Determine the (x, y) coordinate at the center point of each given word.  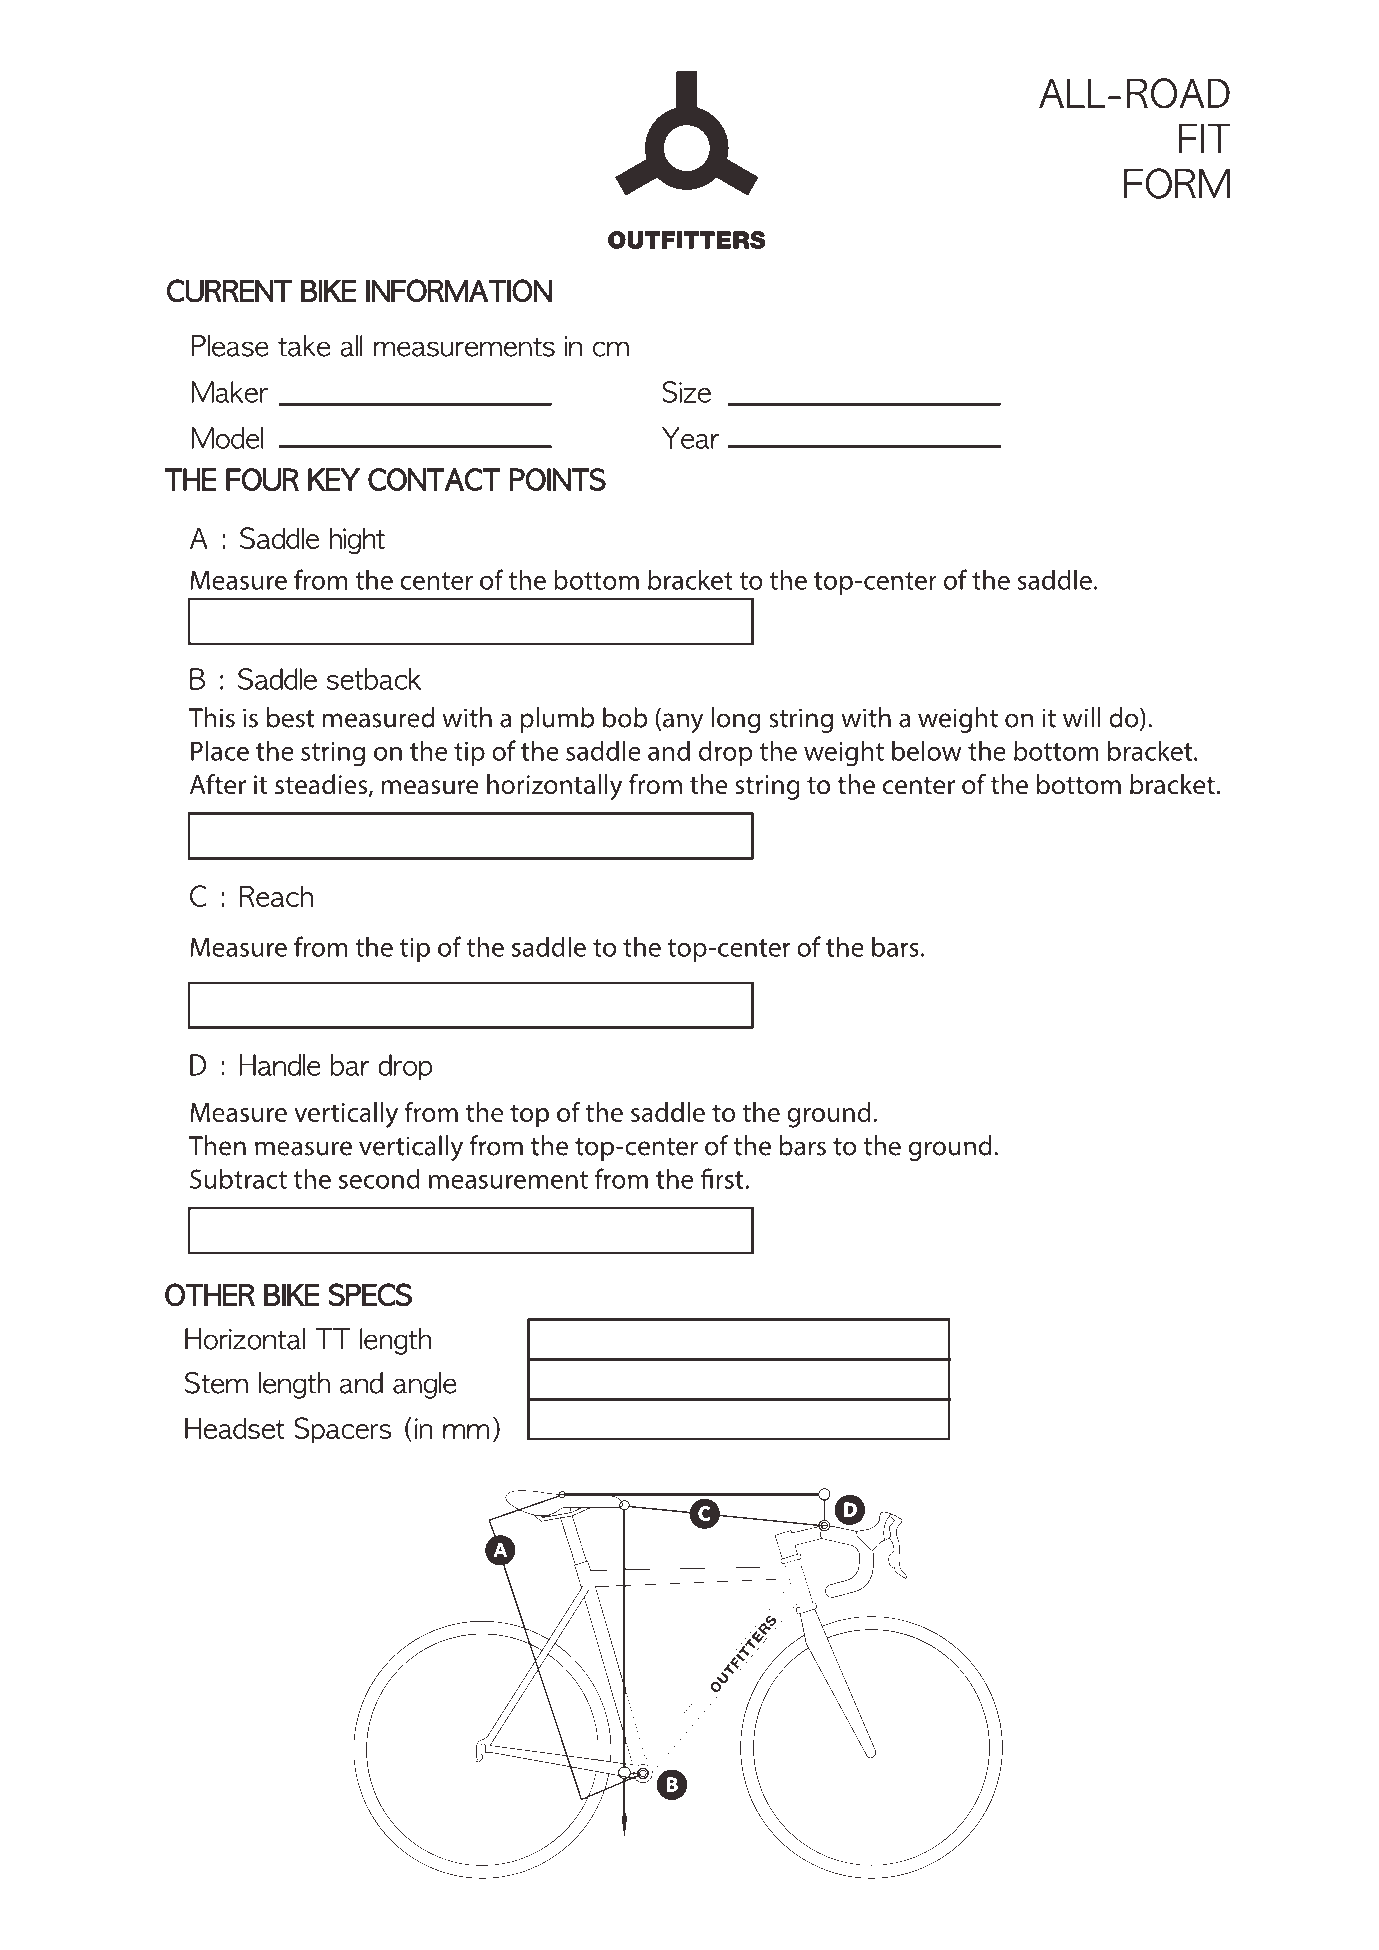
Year (690, 438)
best (291, 717)
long (736, 720)
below (927, 750)
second (379, 1178)
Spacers (343, 1430)
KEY (334, 479)
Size (686, 392)
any (683, 723)
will (1082, 717)
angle (425, 1385)
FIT (1204, 138)
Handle (280, 1065)
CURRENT (229, 291)
